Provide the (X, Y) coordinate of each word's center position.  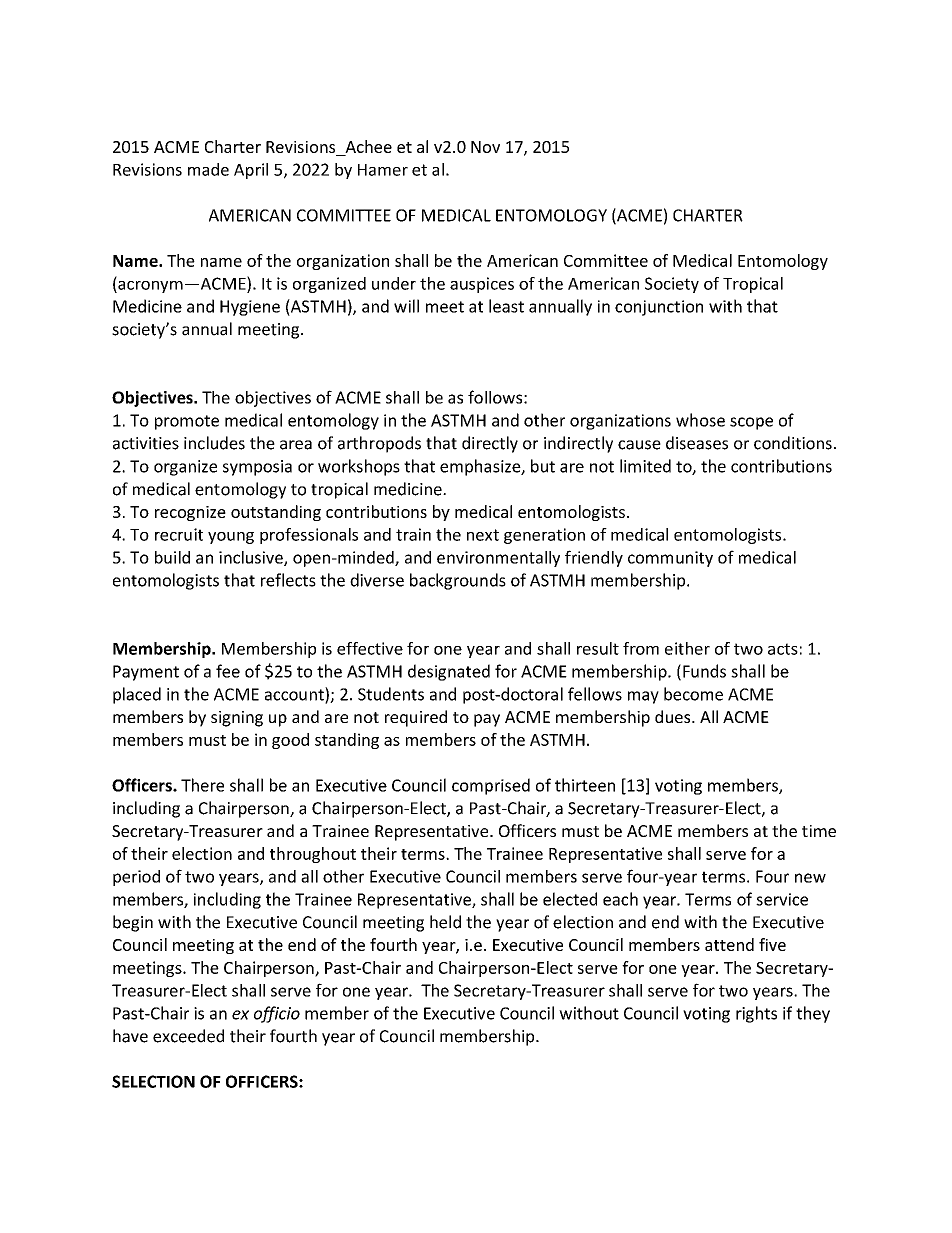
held (445, 922)
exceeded (188, 1036)
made (208, 169)
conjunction (659, 308)
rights (756, 1014)
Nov (485, 147)
